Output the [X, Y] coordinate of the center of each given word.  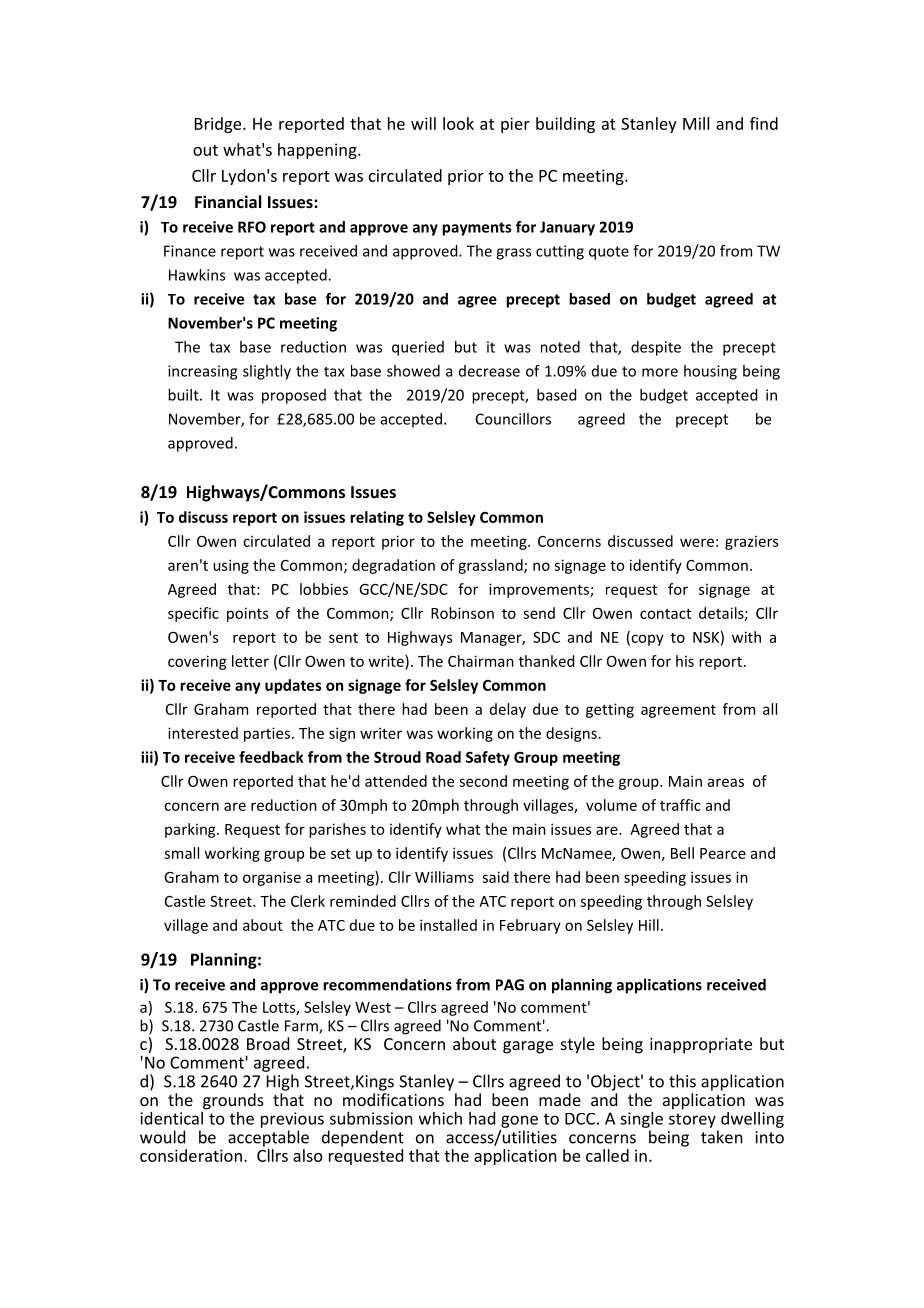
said [495, 877]
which [440, 1118]
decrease [489, 371]
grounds [233, 1101]
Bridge [219, 125]
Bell [682, 853]
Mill [696, 123]
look [458, 123]
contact [665, 614]
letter [250, 661]
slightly [267, 372]
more [660, 372]
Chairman [481, 661]
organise [272, 878]
